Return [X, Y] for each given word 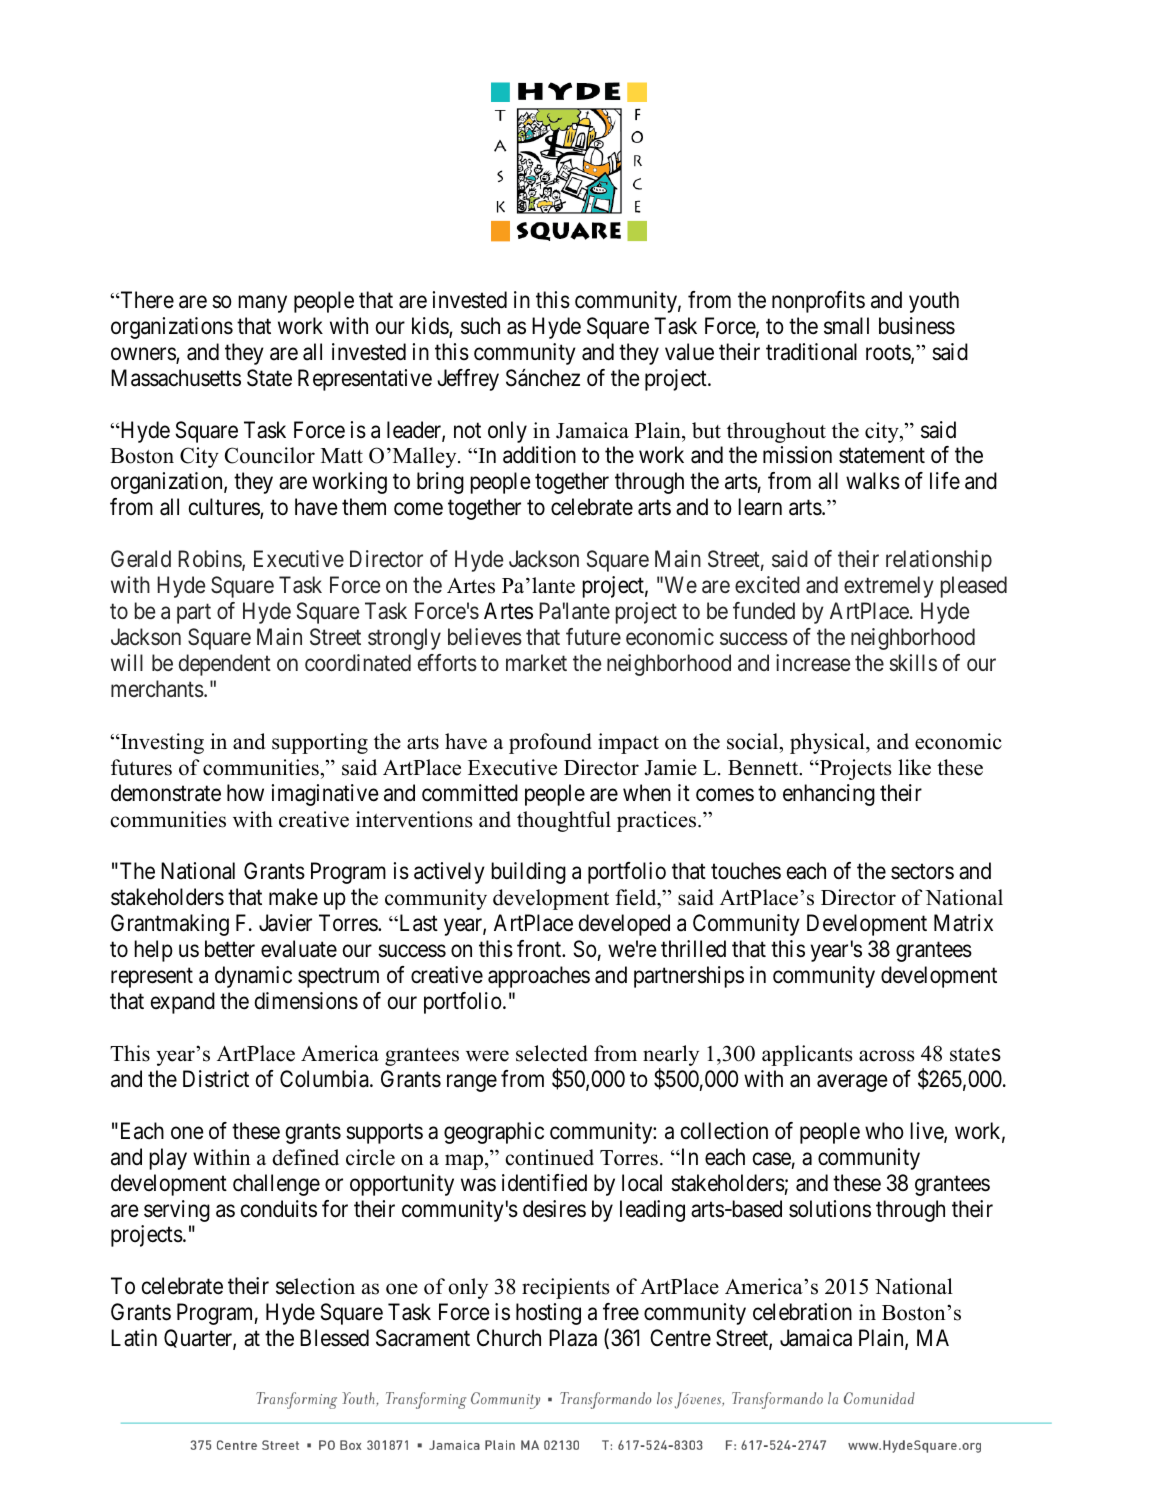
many [262, 304]
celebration [802, 1312]
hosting [548, 1314]
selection [315, 1286]
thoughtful [564, 821]
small [846, 326]
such [480, 326]
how [245, 793]
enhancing [829, 795]
